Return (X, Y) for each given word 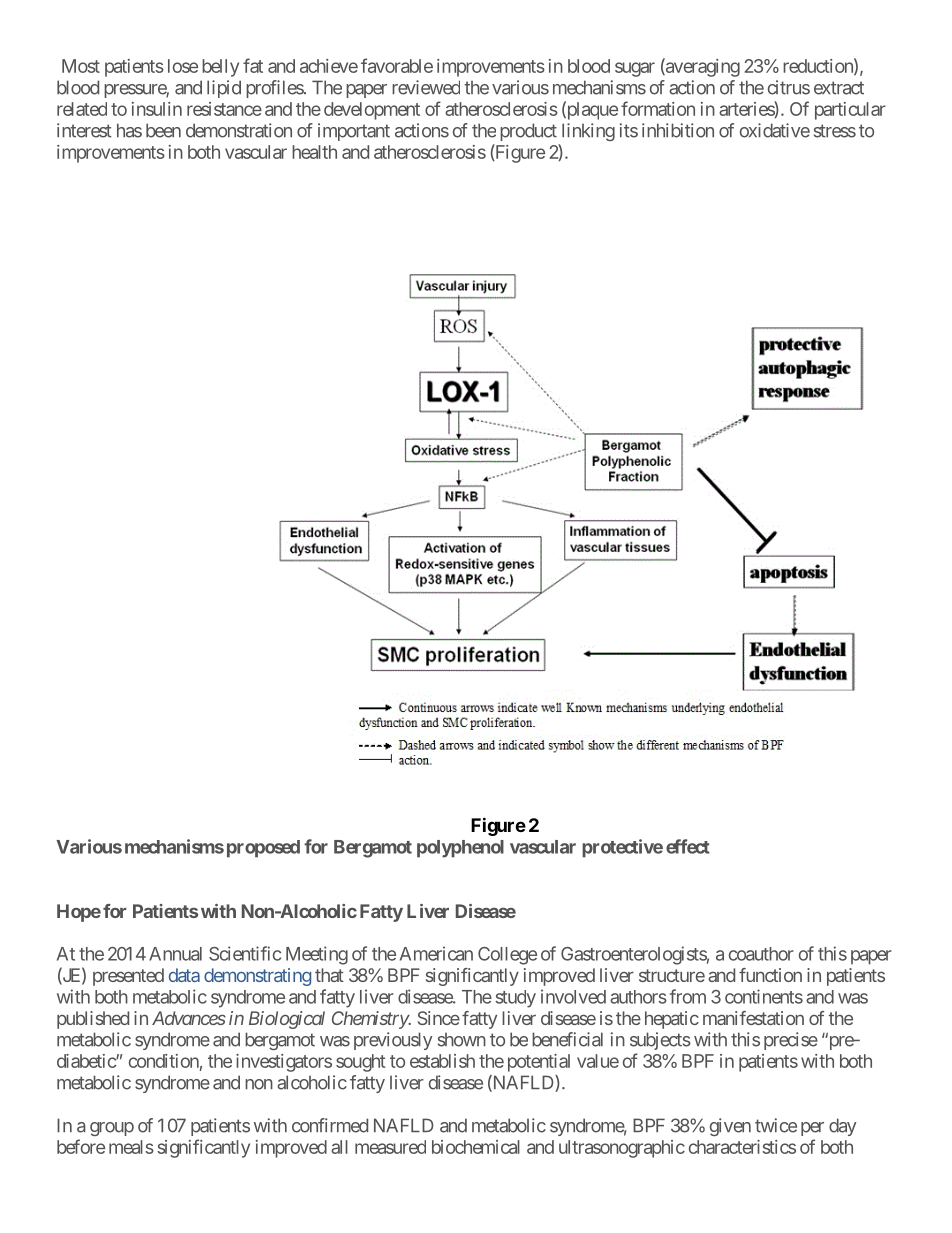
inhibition (678, 130)
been (163, 130)
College (507, 956)
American (436, 953)
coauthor (761, 954)
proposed (263, 849)
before (81, 1146)
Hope (79, 913)
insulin (157, 109)
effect (688, 846)
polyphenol (460, 849)
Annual (175, 954)
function (770, 975)
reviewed (426, 87)
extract (839, 88)
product (528, 132)
